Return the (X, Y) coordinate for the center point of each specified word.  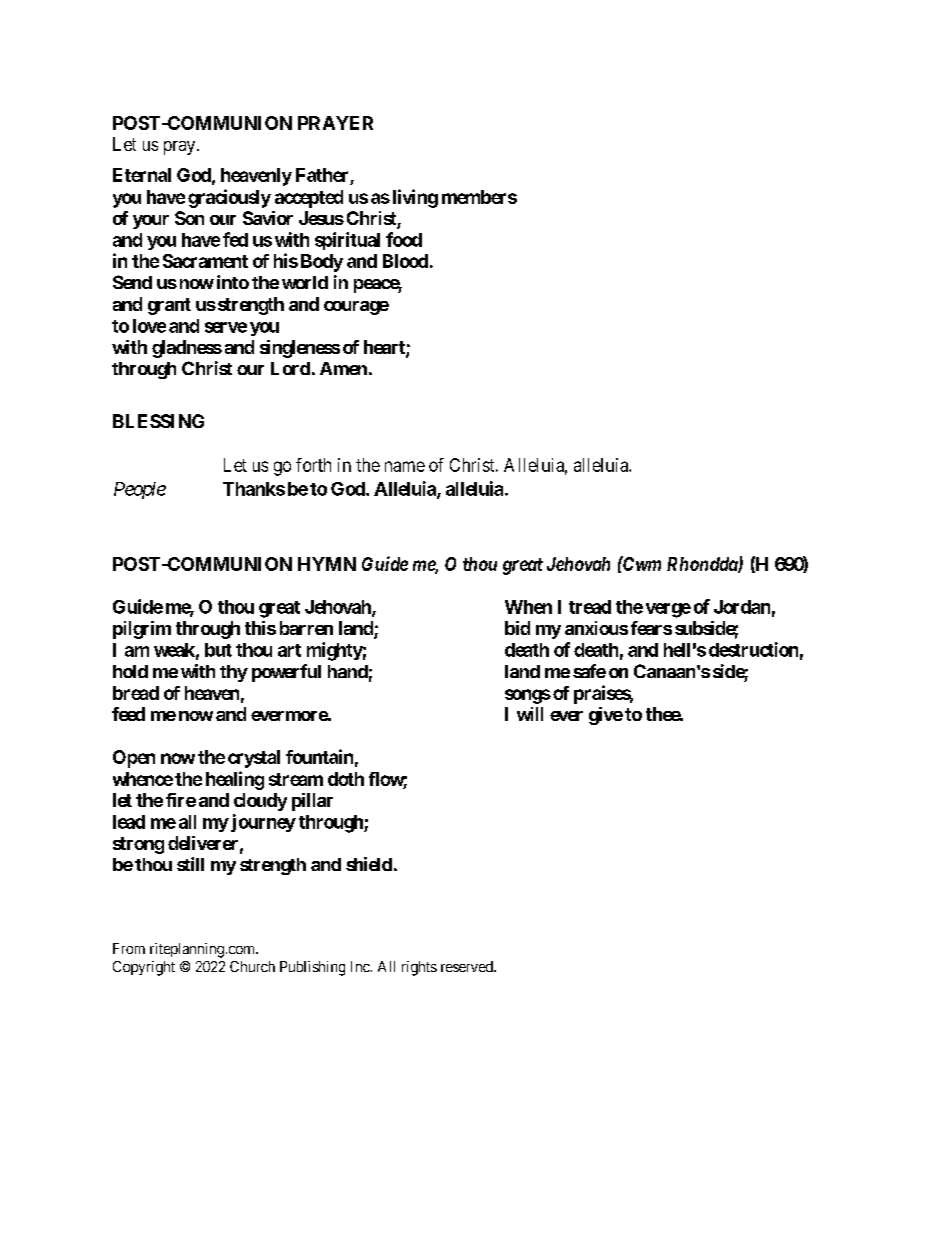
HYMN (327, 564)
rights (419, 968)
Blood (405, 261)
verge (668, 610)
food (404, 239)
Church (252, 966)
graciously (229, 198)
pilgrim (142, 630)
